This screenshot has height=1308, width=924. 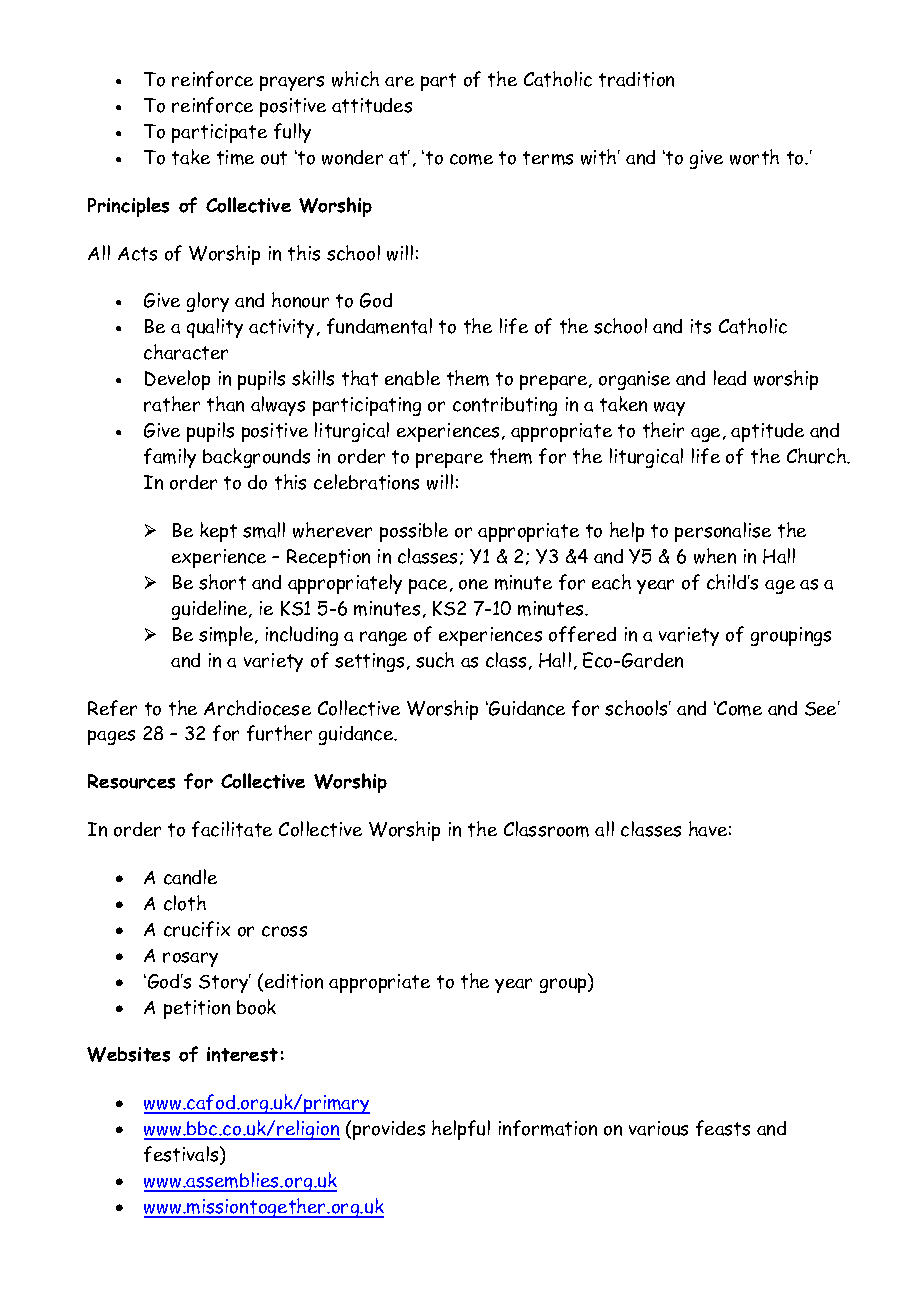 What do you see at coordinates (232, 829) in the screenshot?
I see `facilitate` at bounding box center [232, 829].
